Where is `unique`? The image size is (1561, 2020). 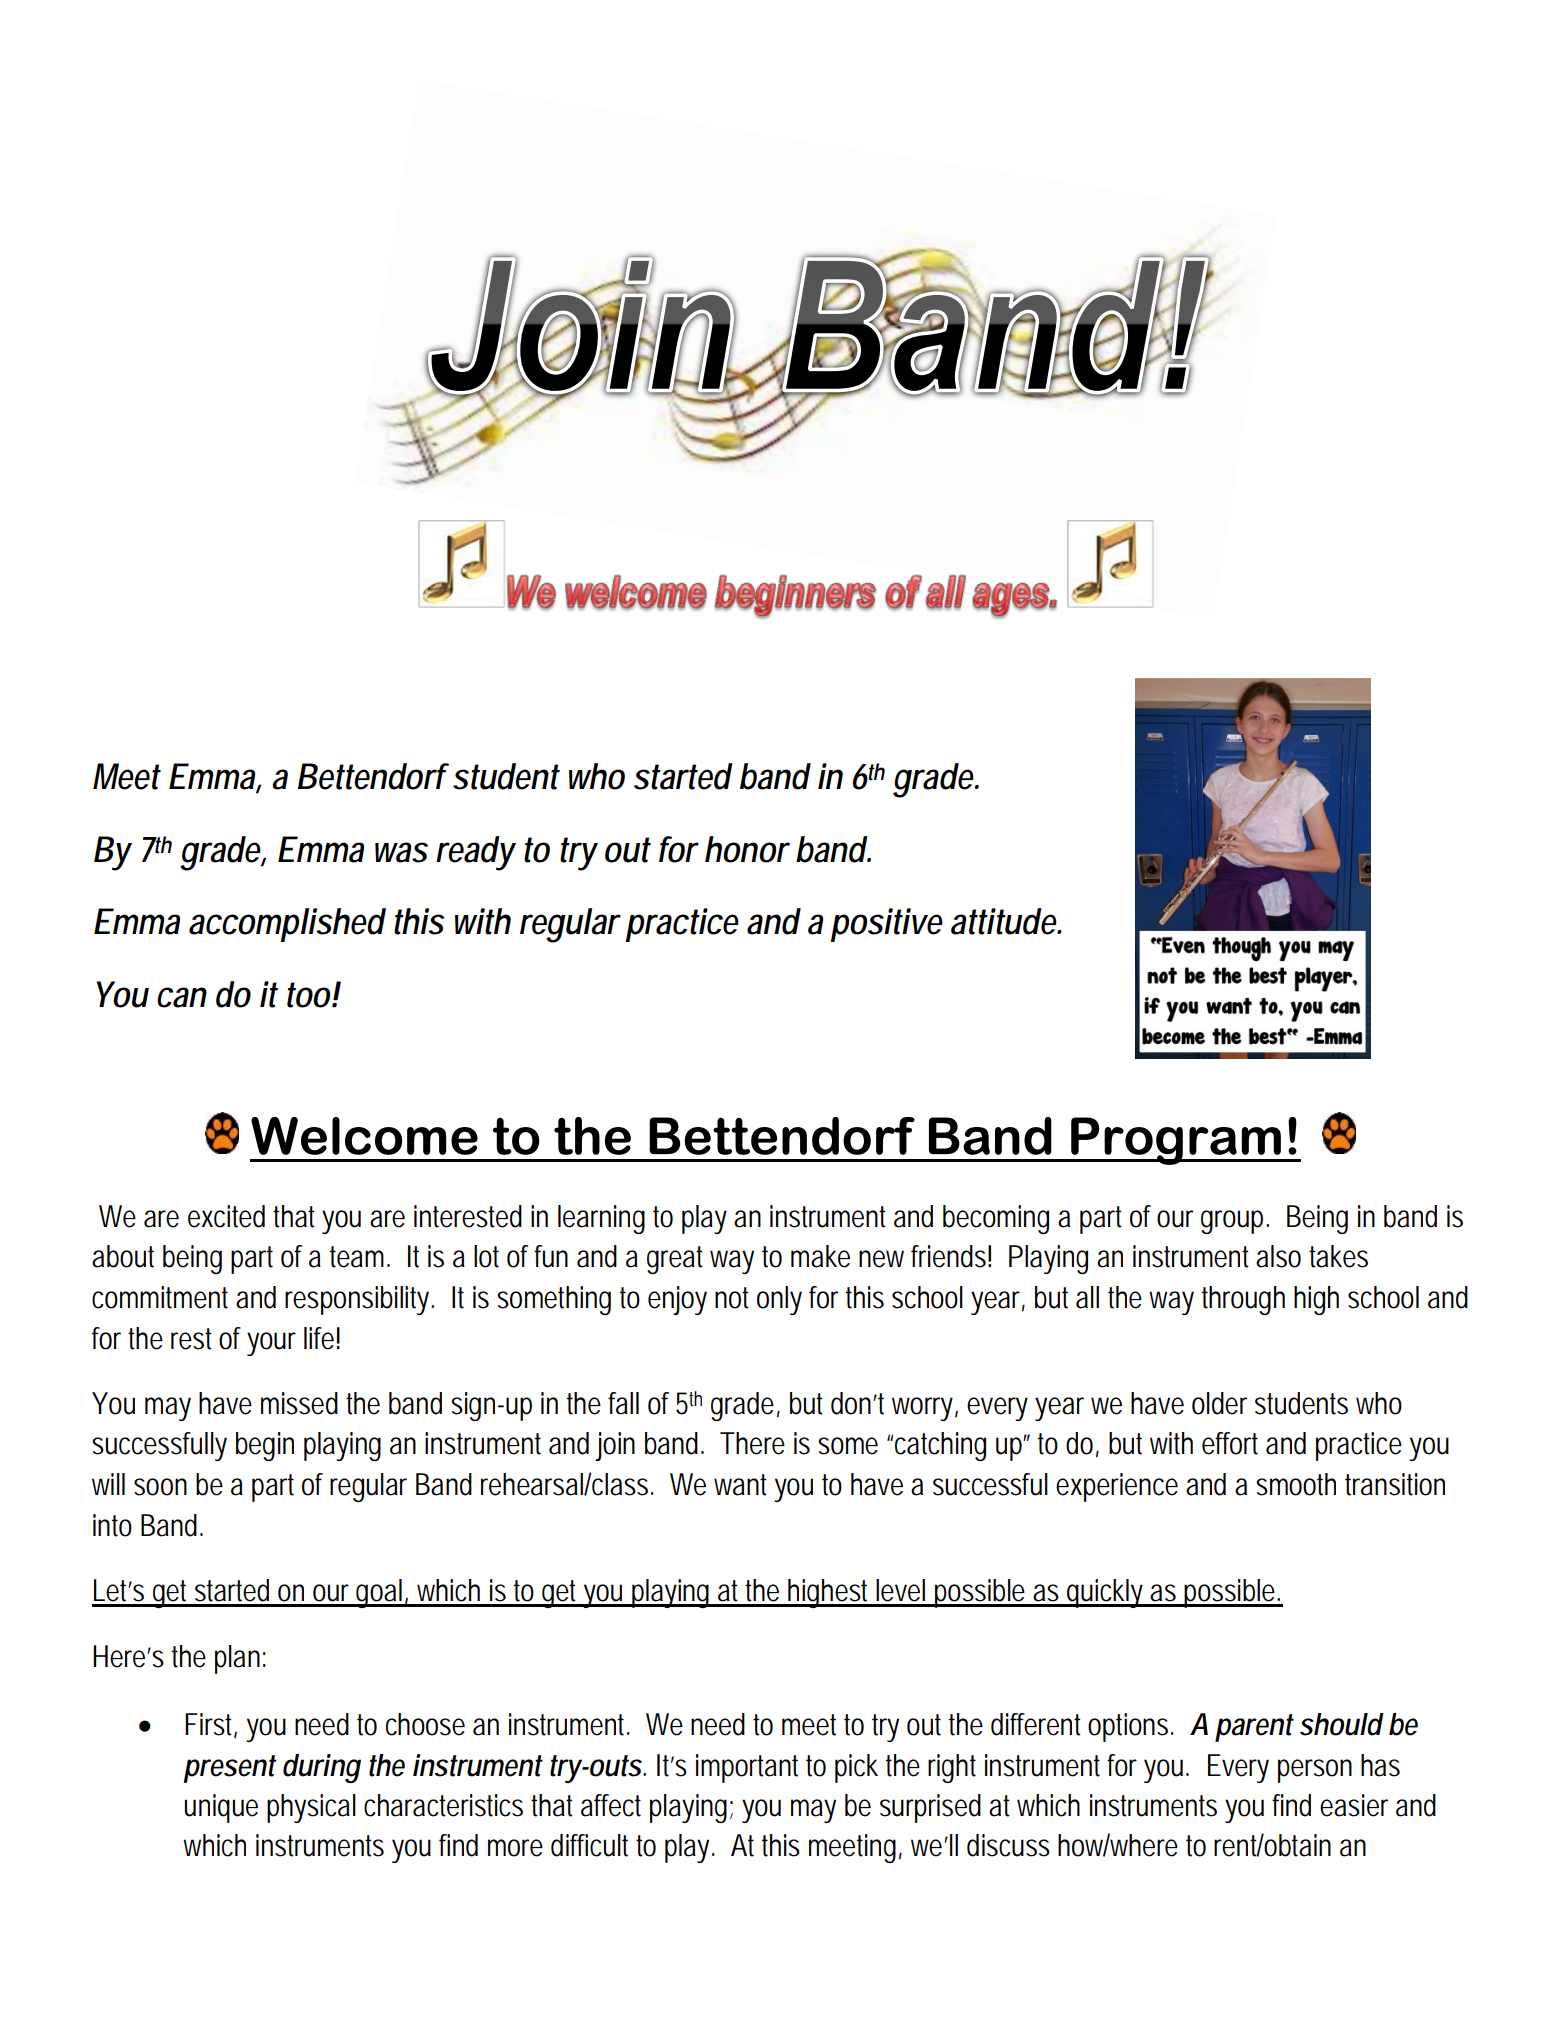 unique is located at coordinates (221, 1808).
